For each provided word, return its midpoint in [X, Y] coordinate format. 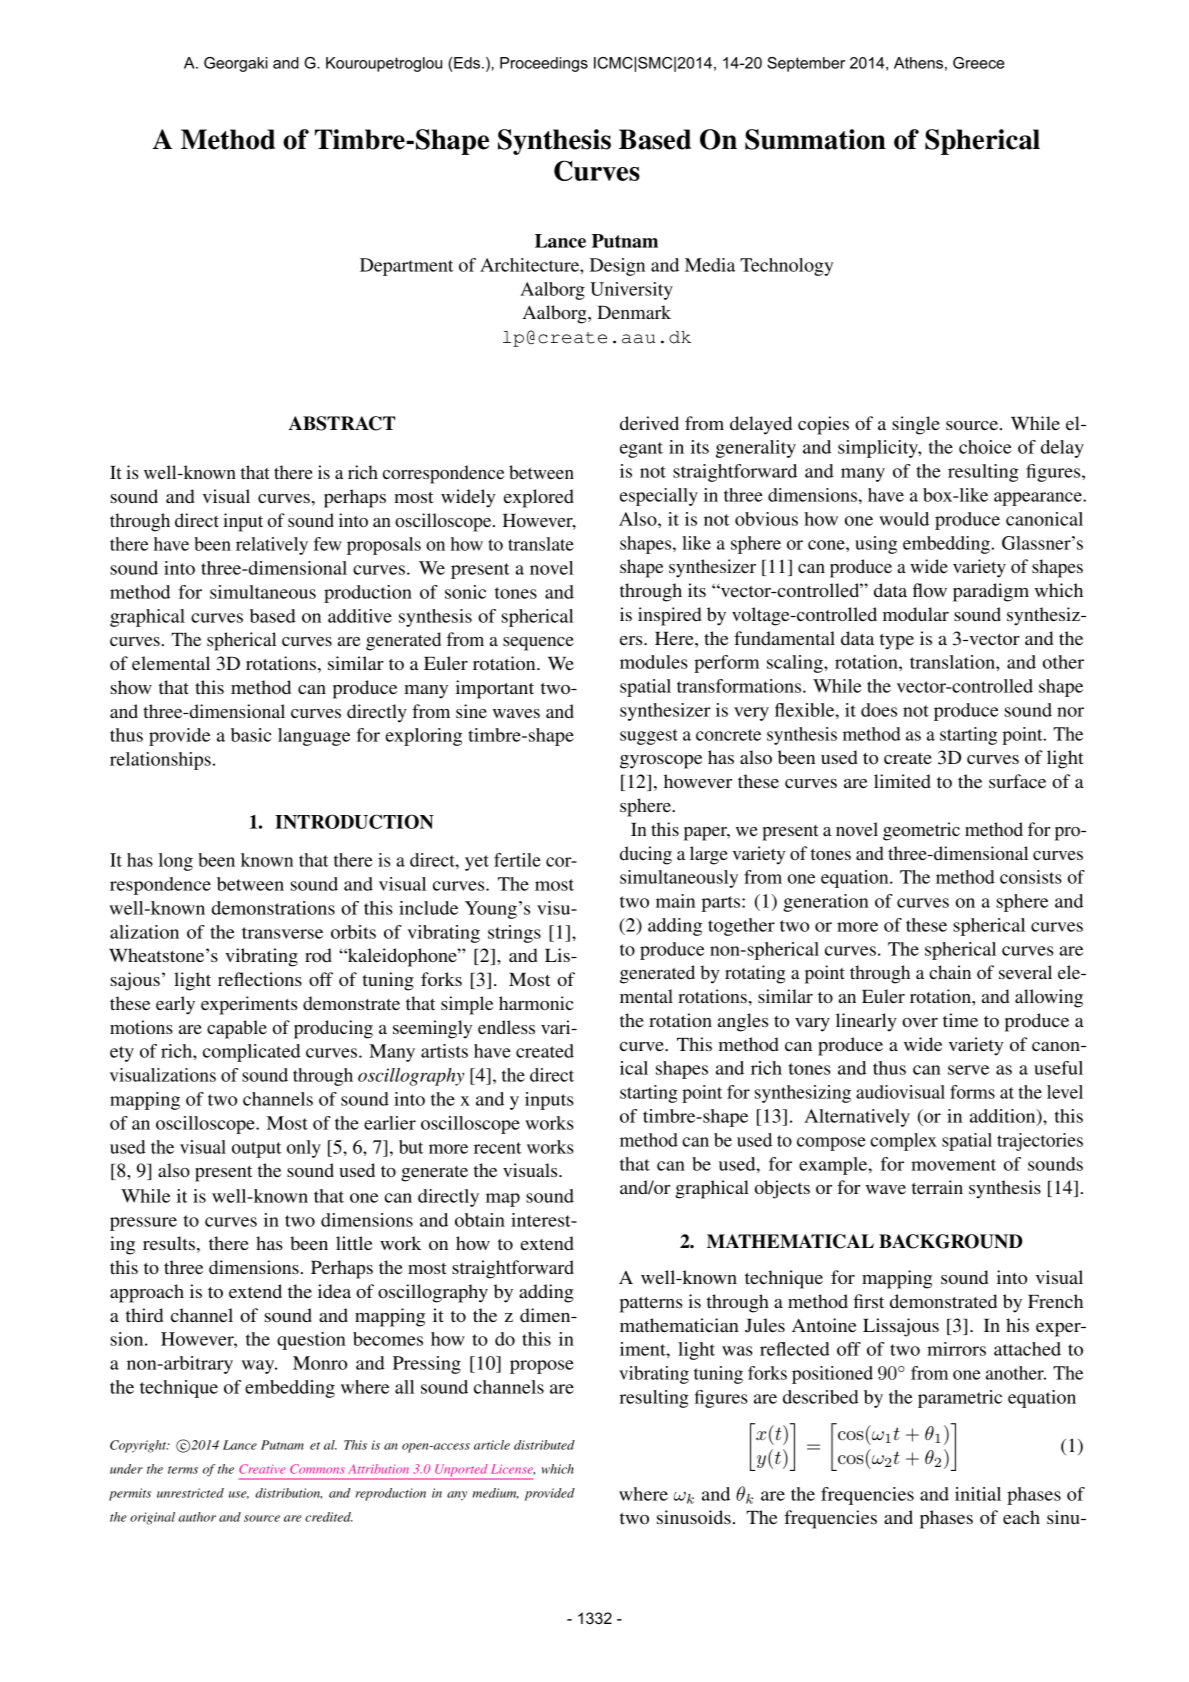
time [960, 1020]
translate [541, 544]
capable [237, 1029]
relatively [272, 546]
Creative [262, 1469]
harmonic [536, 1003]
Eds [468, 63]
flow [930, 590]
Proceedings [544, 64]
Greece [978, 63]
